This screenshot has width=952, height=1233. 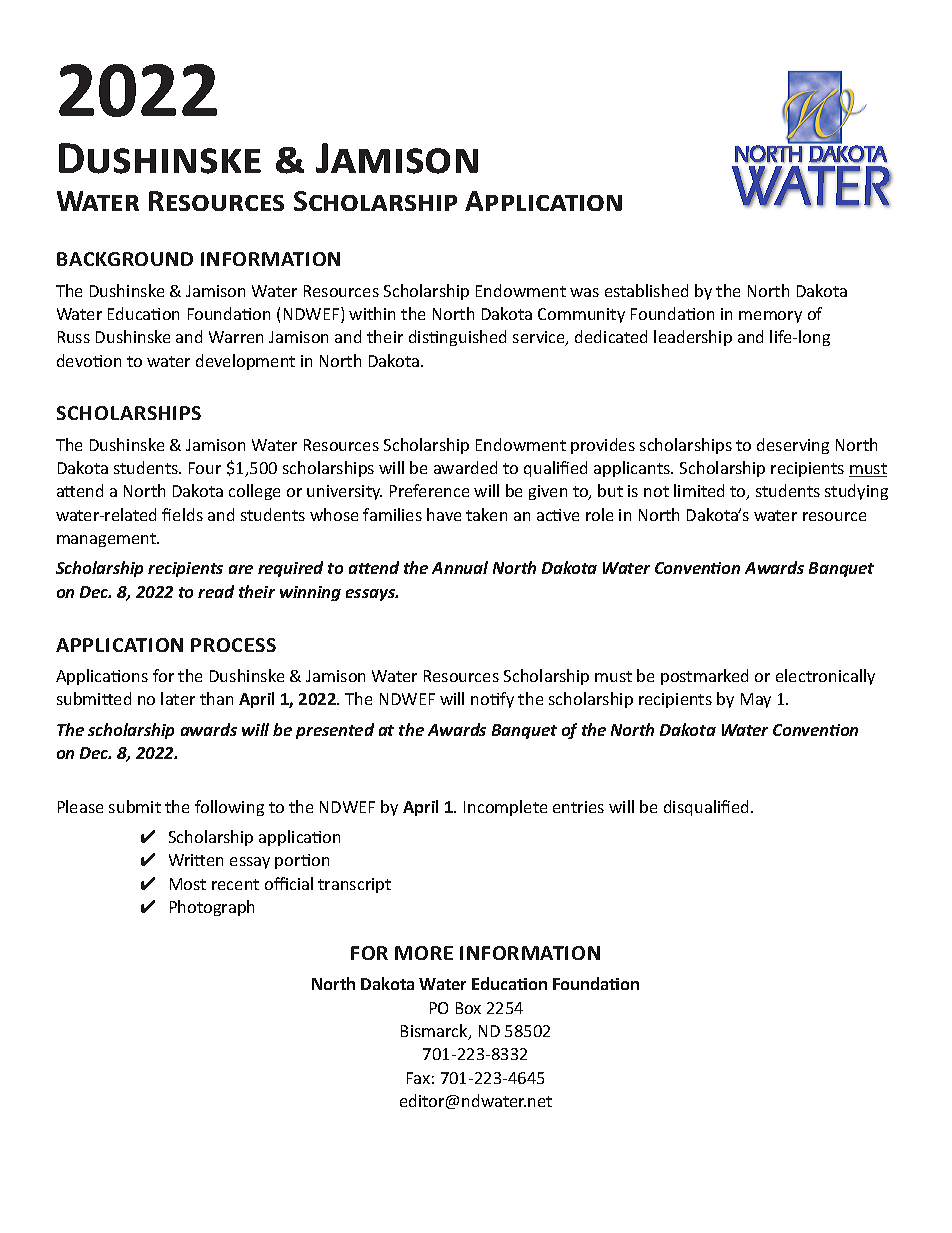 I want to click on deserving, so click(x=793, y=446).
